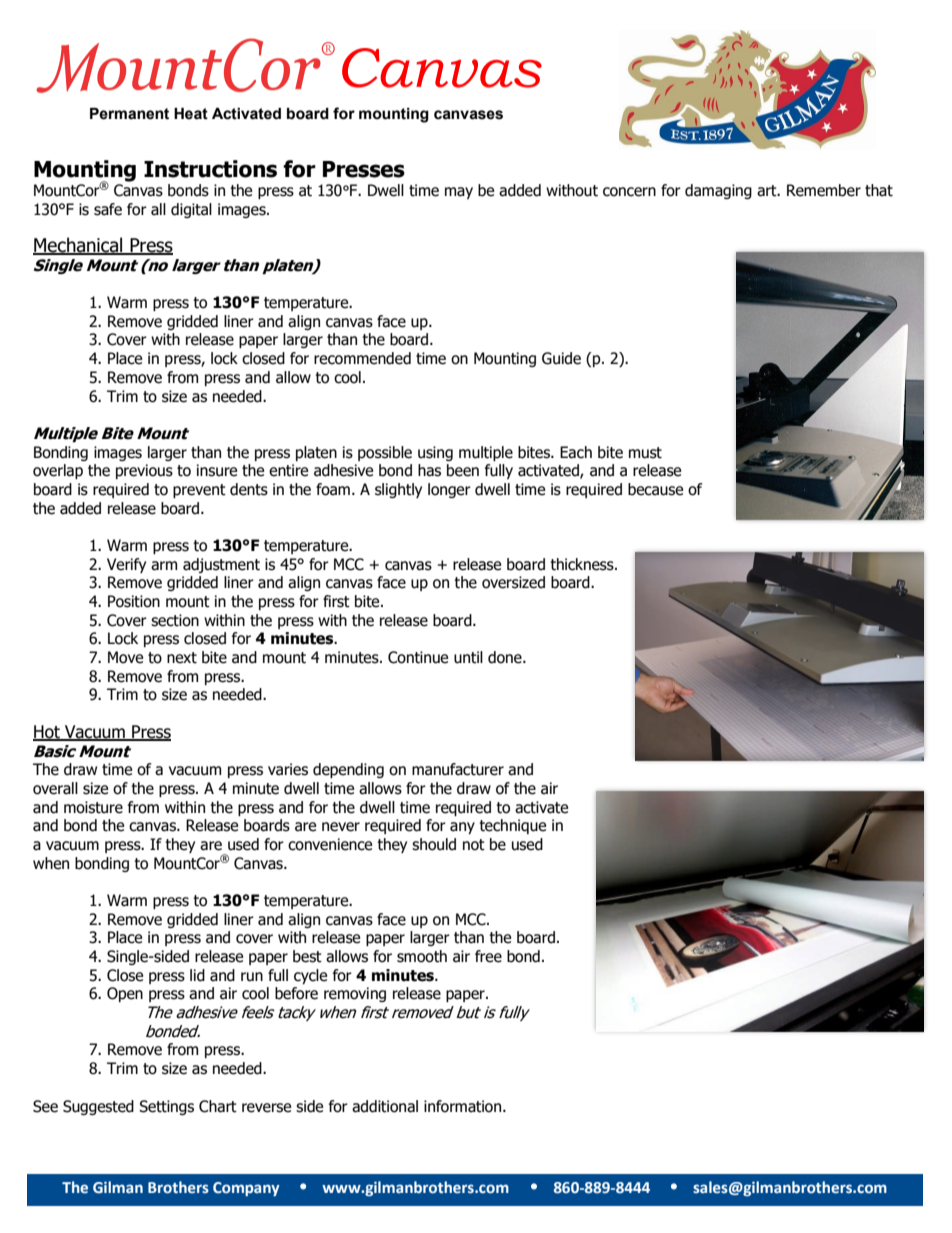  Describe the element at coordinates (449, 490) in the screenshot. I see `longer` at that location.
